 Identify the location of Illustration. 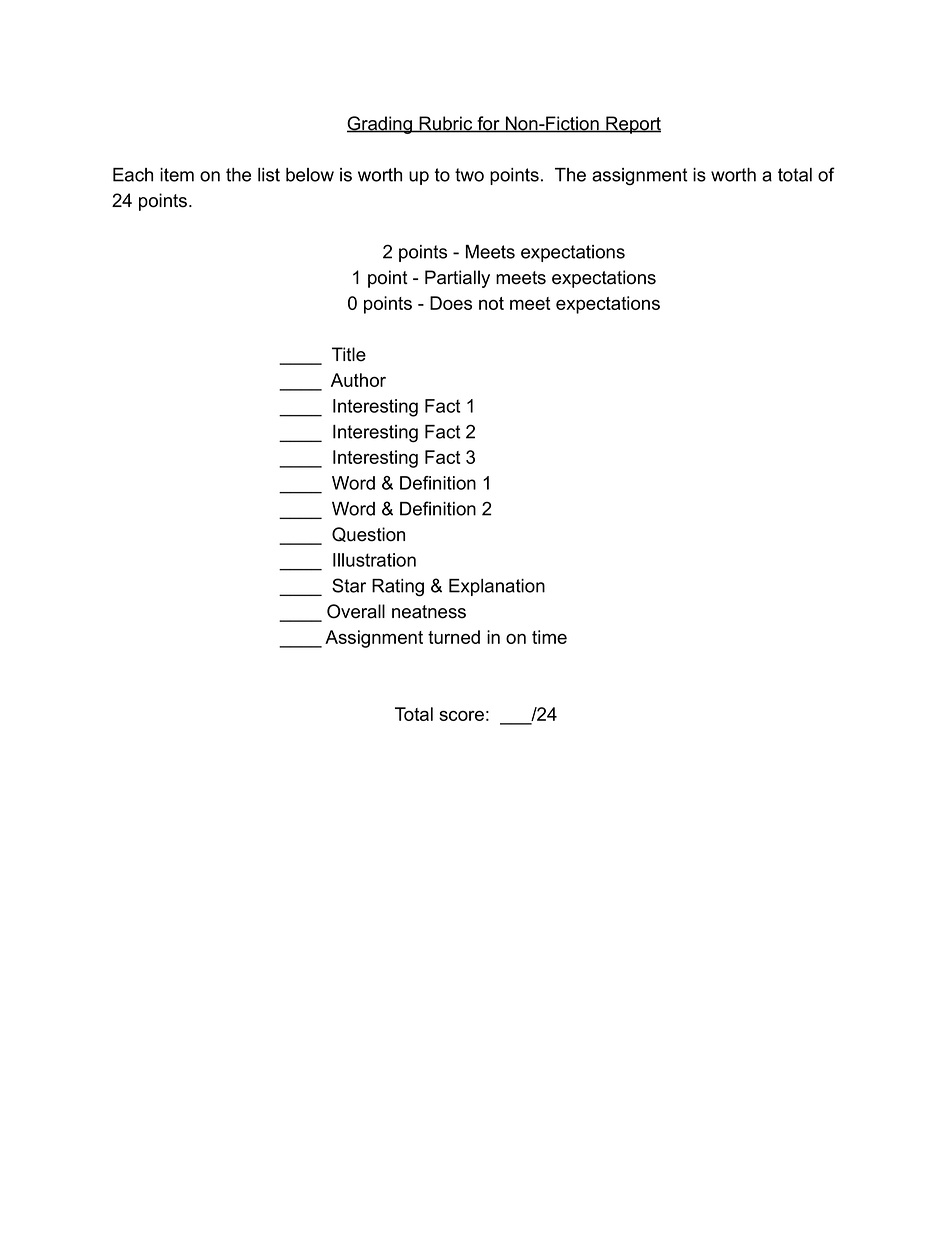
(374, 560).
